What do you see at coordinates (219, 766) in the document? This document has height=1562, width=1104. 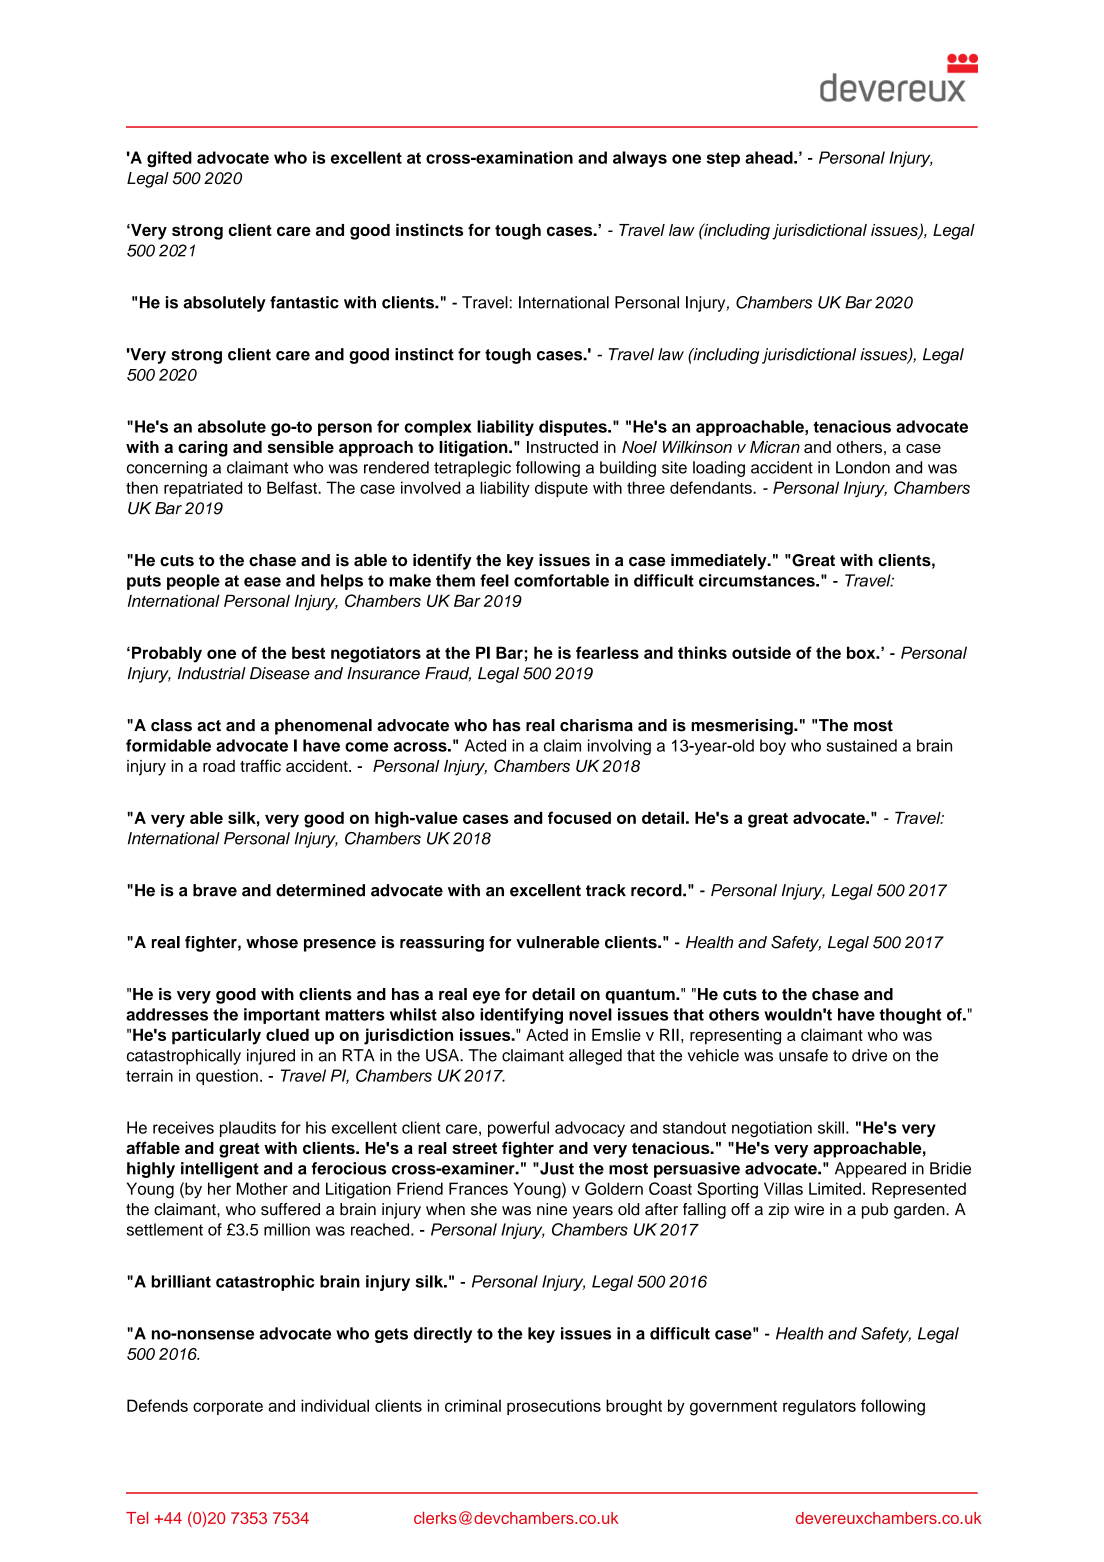 I see `road` at bounding box center [219, 766].
